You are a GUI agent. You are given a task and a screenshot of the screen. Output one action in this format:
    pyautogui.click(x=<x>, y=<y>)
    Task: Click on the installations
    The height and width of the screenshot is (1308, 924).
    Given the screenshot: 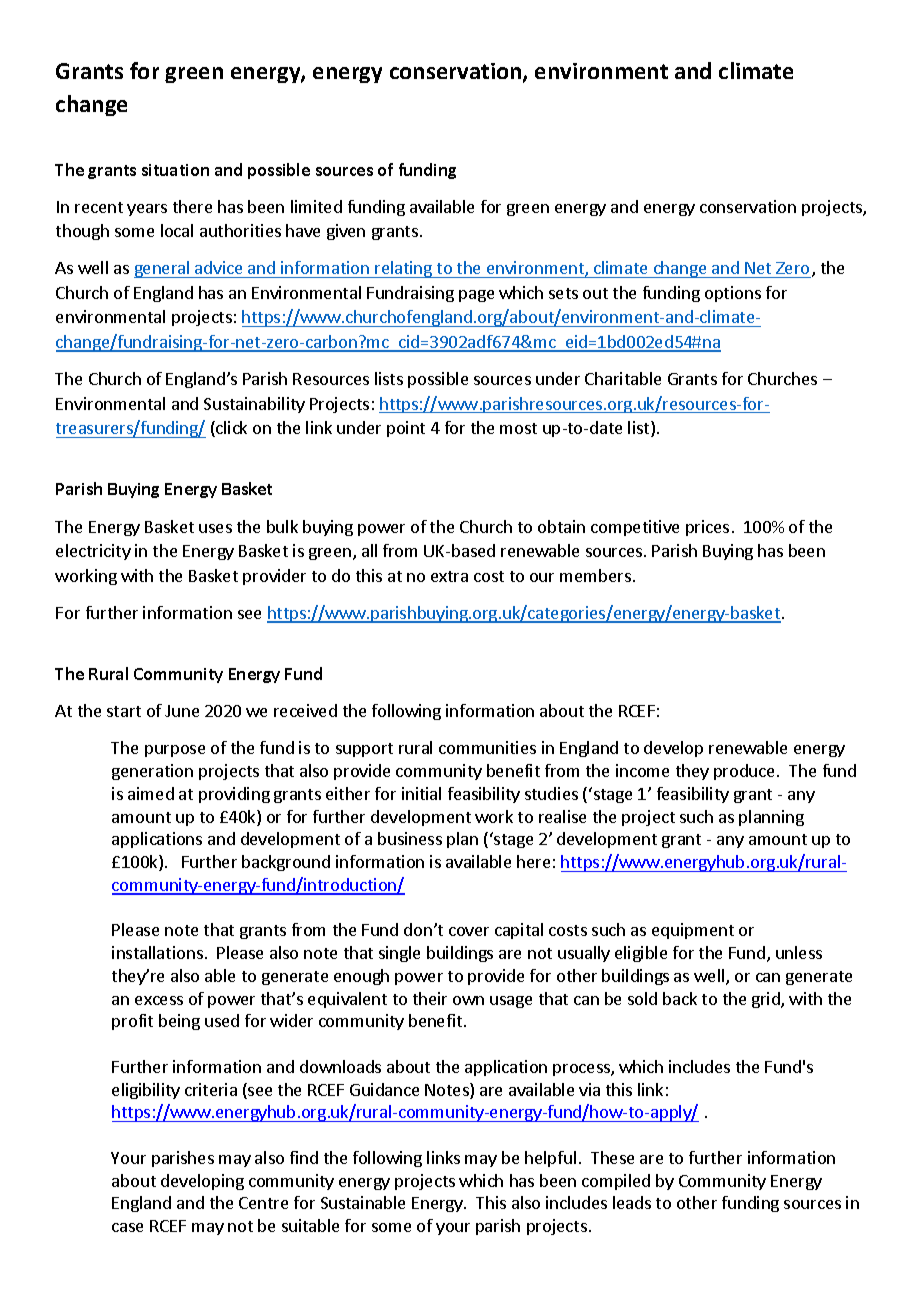 What is the action you would take?
    pyautogui.click(x=157, y=952)
